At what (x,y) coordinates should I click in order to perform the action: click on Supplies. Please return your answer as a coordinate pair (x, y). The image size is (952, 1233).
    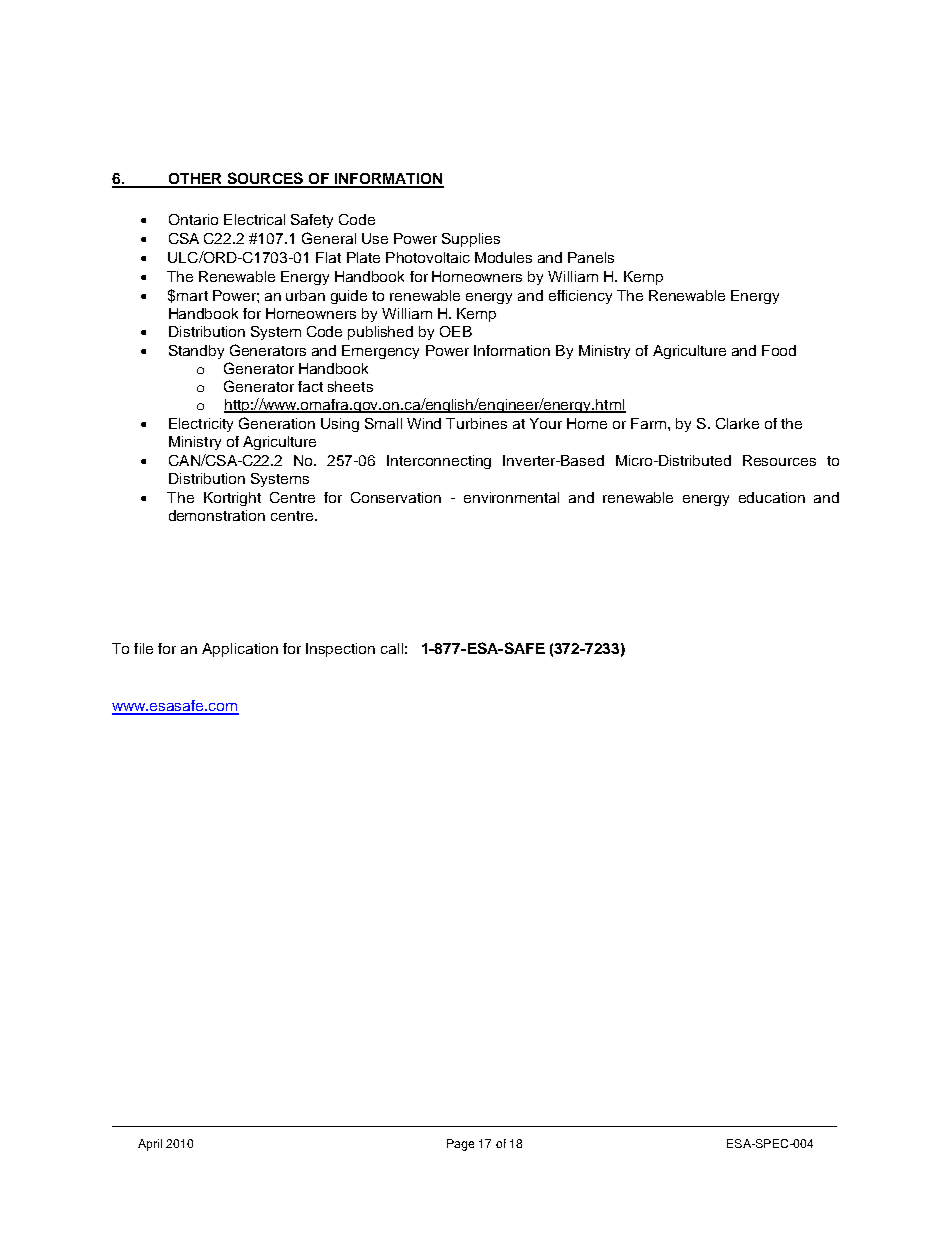
    Looking at the image, I should click on (471, 240).
